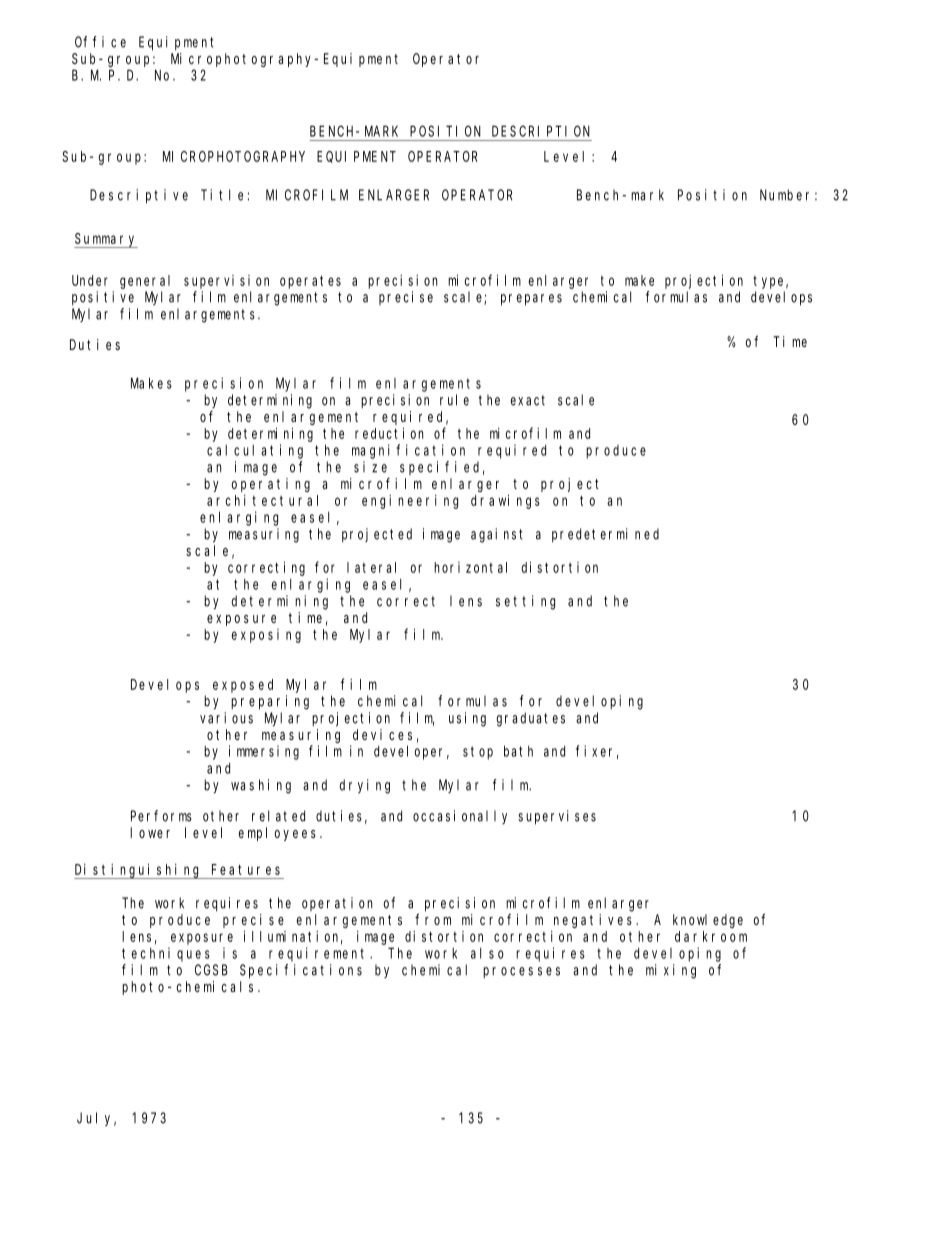 This screenshot has width=952, height=1233. What do you see at coordinates (139, 196) in the screenshot?
I see `Descriptive` at bounding box center [139, 196].
